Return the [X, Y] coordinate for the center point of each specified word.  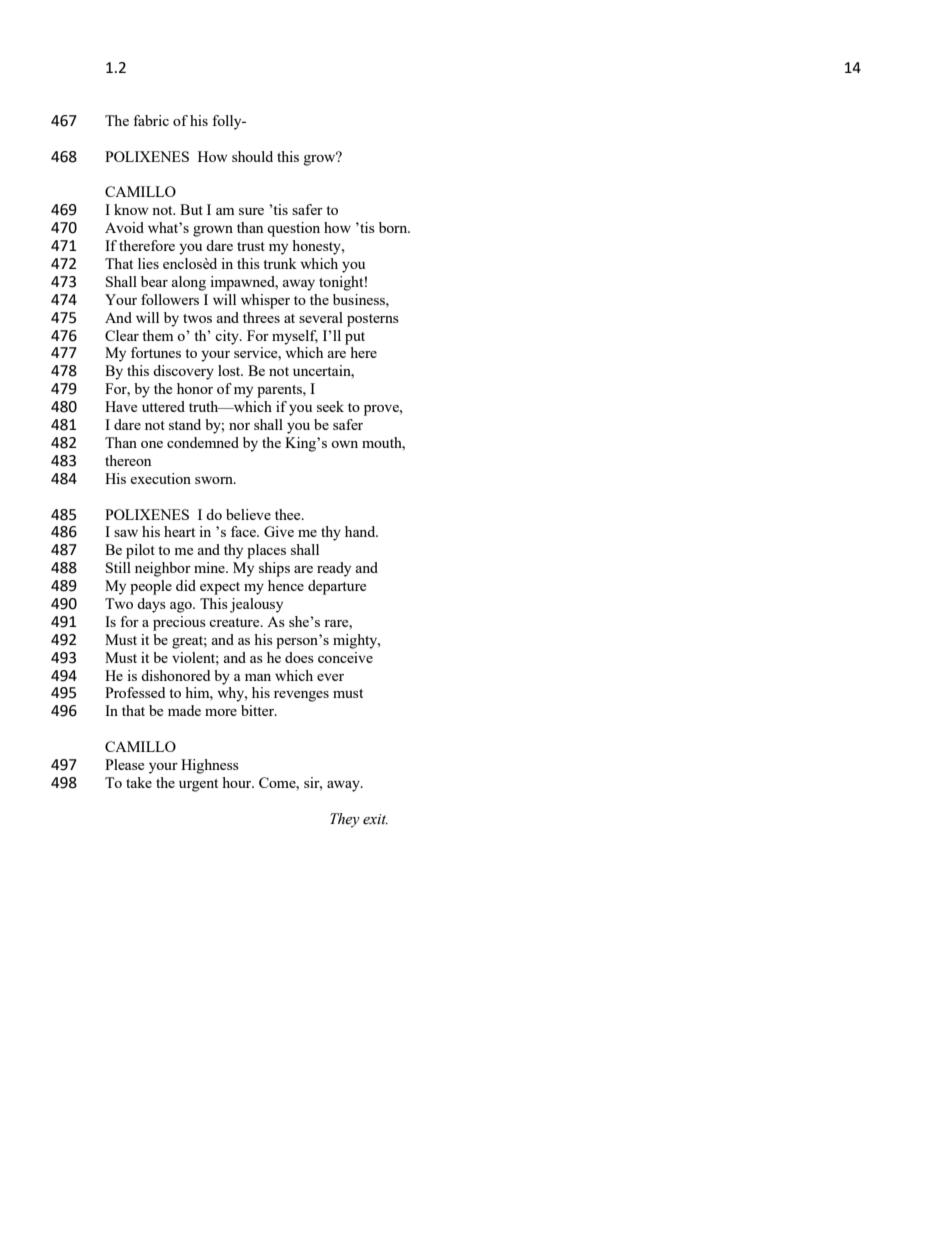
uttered [163, 406]
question [293, 229]
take [139, 782]
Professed [135, 692]
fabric [151, 120]
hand [361, 531]
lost [230, 370]
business [360, 299]
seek [330, 406]
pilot [140, 551]
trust [251, 246]
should [252, 156]
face [244, 531]
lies [148, 263]
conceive [345, 657]
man [258, 677]
